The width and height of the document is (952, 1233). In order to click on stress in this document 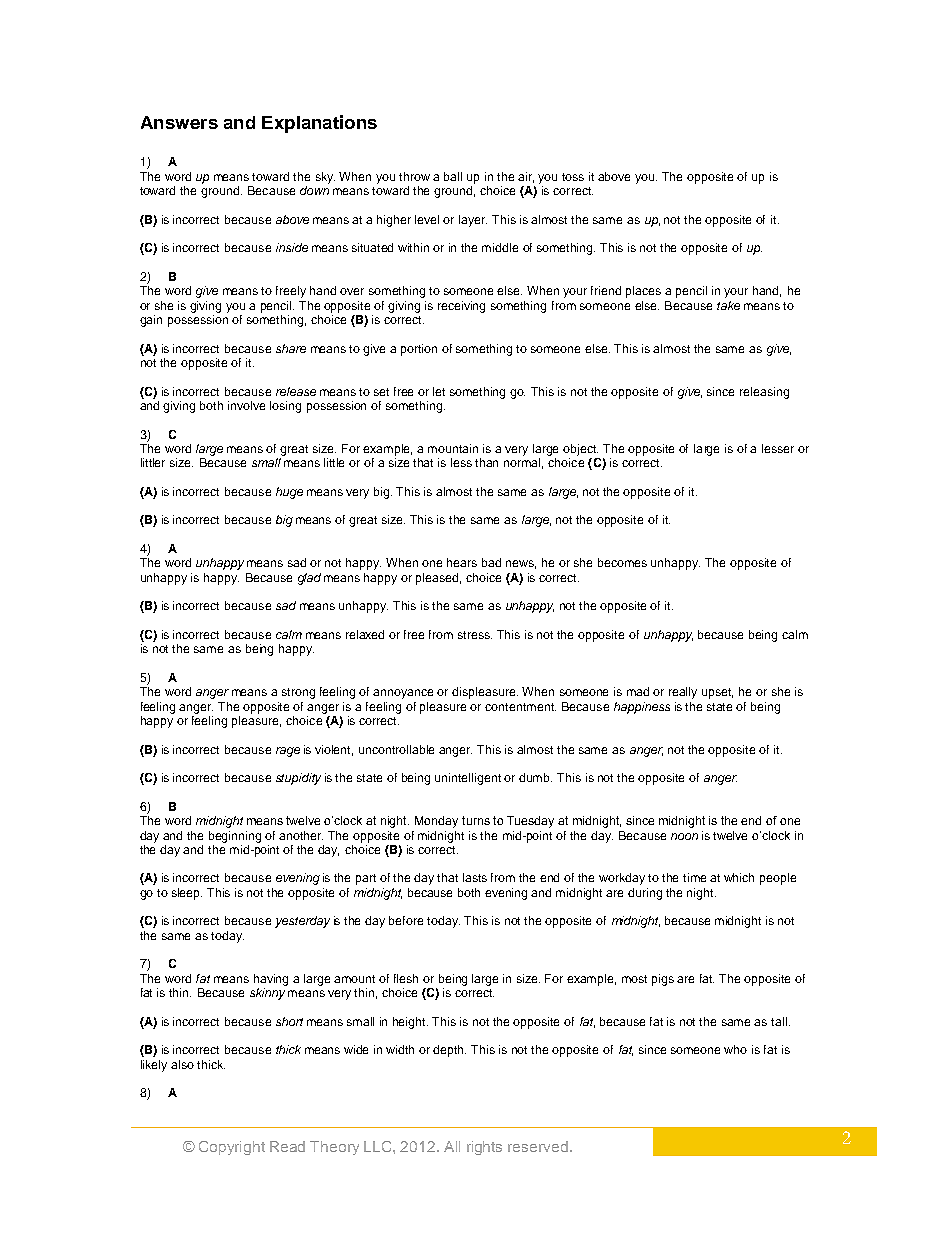, I will do `click(475, 635)`.
